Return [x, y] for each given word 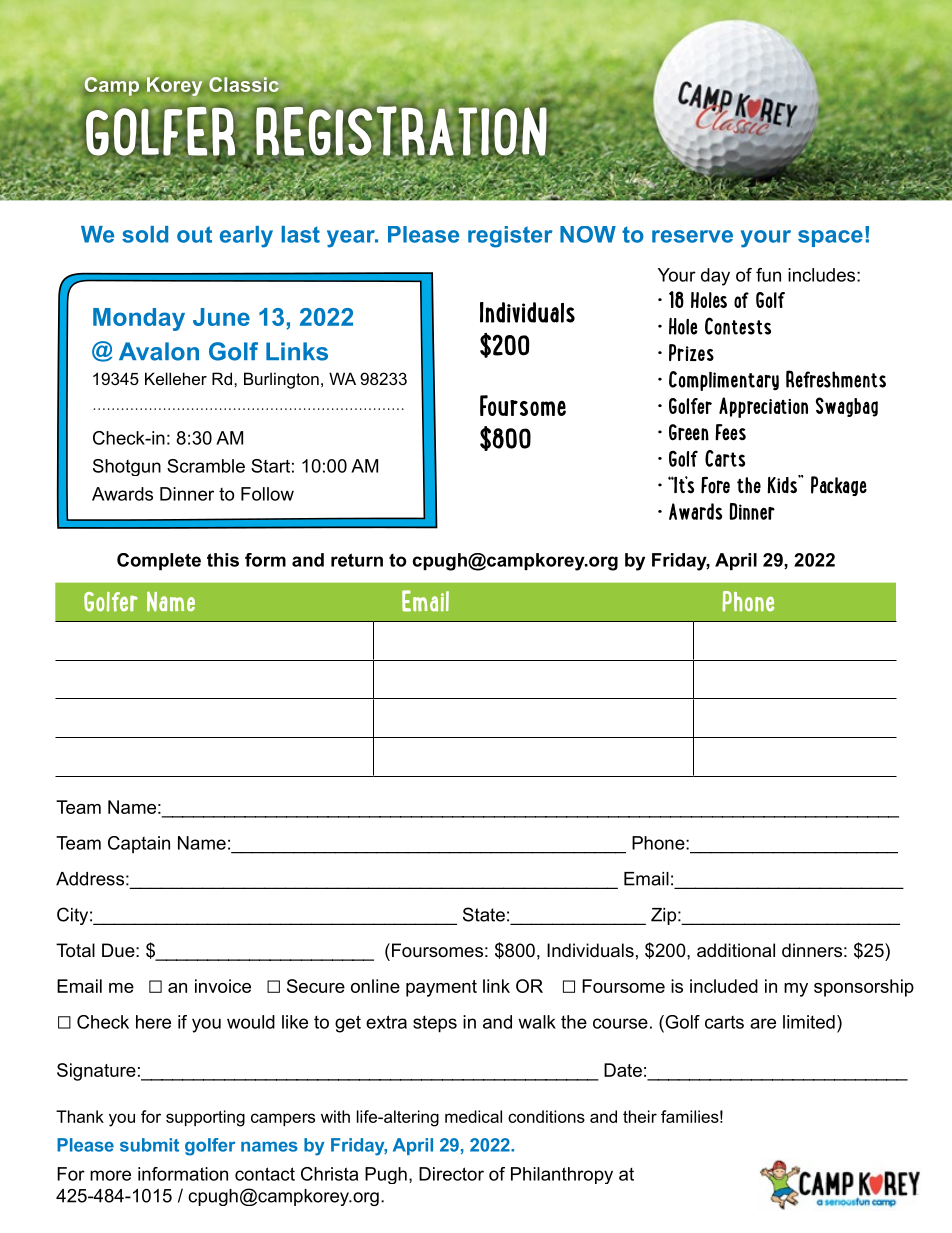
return [357, 560]
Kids [783, 484]
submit [149, 1145]
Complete [159, 561]
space [830, 238]
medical [473, 1116]
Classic [244, 84]
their [640, 1116]
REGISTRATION [401, 131]
